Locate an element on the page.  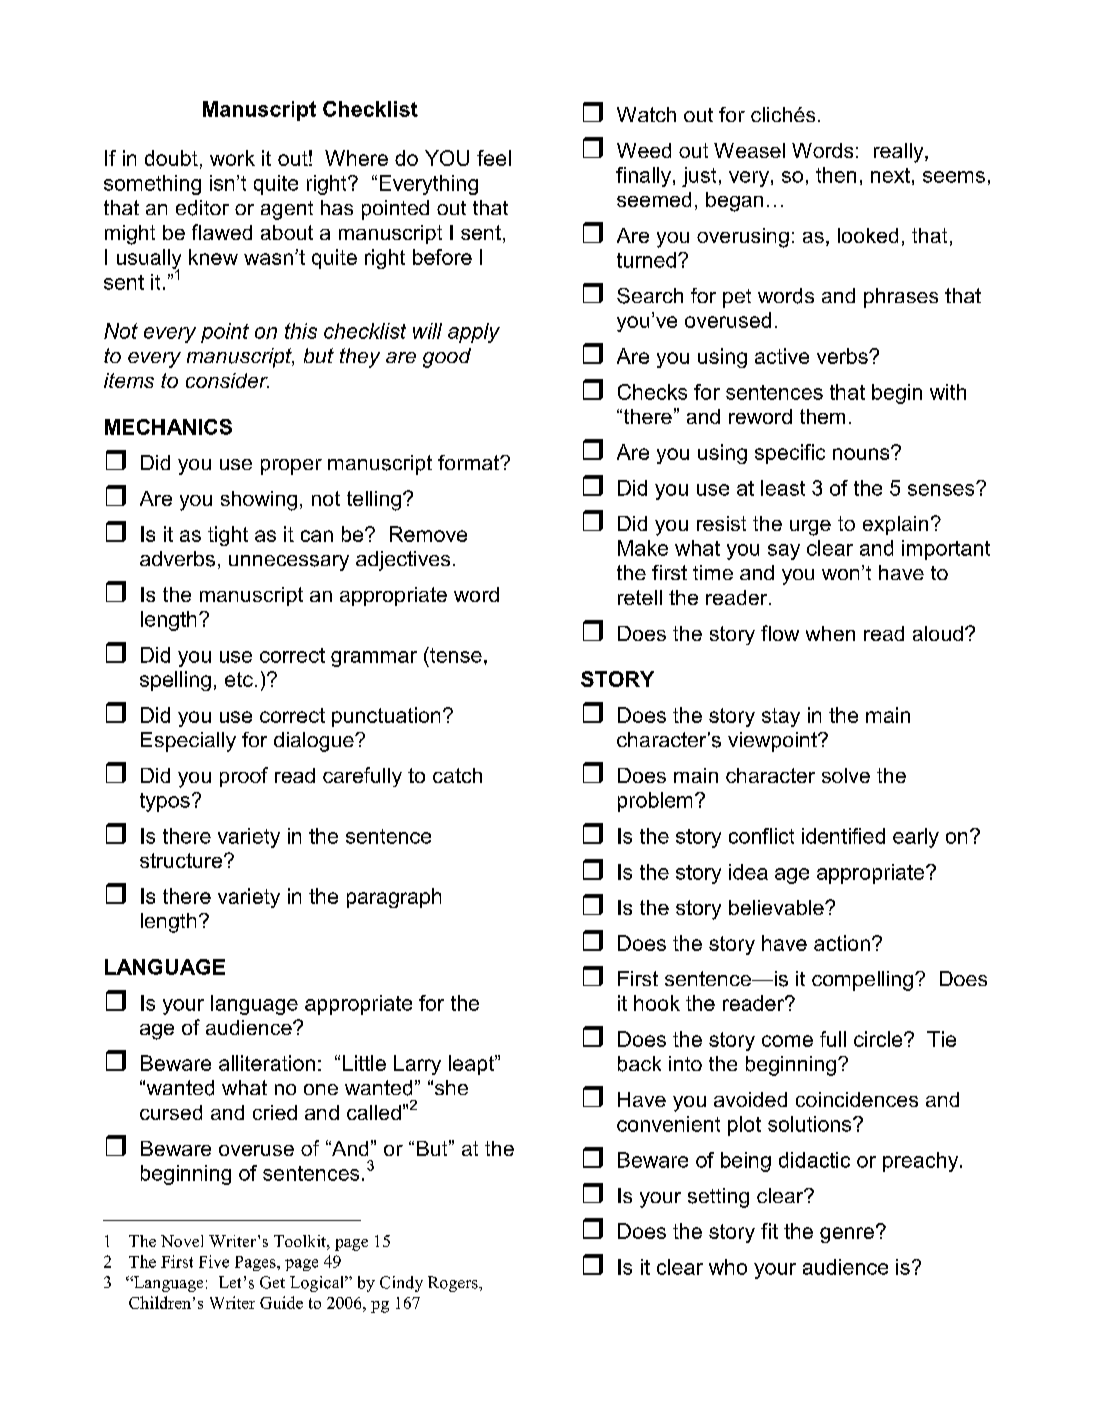
paragraph is located at coordinates (394, 898).
